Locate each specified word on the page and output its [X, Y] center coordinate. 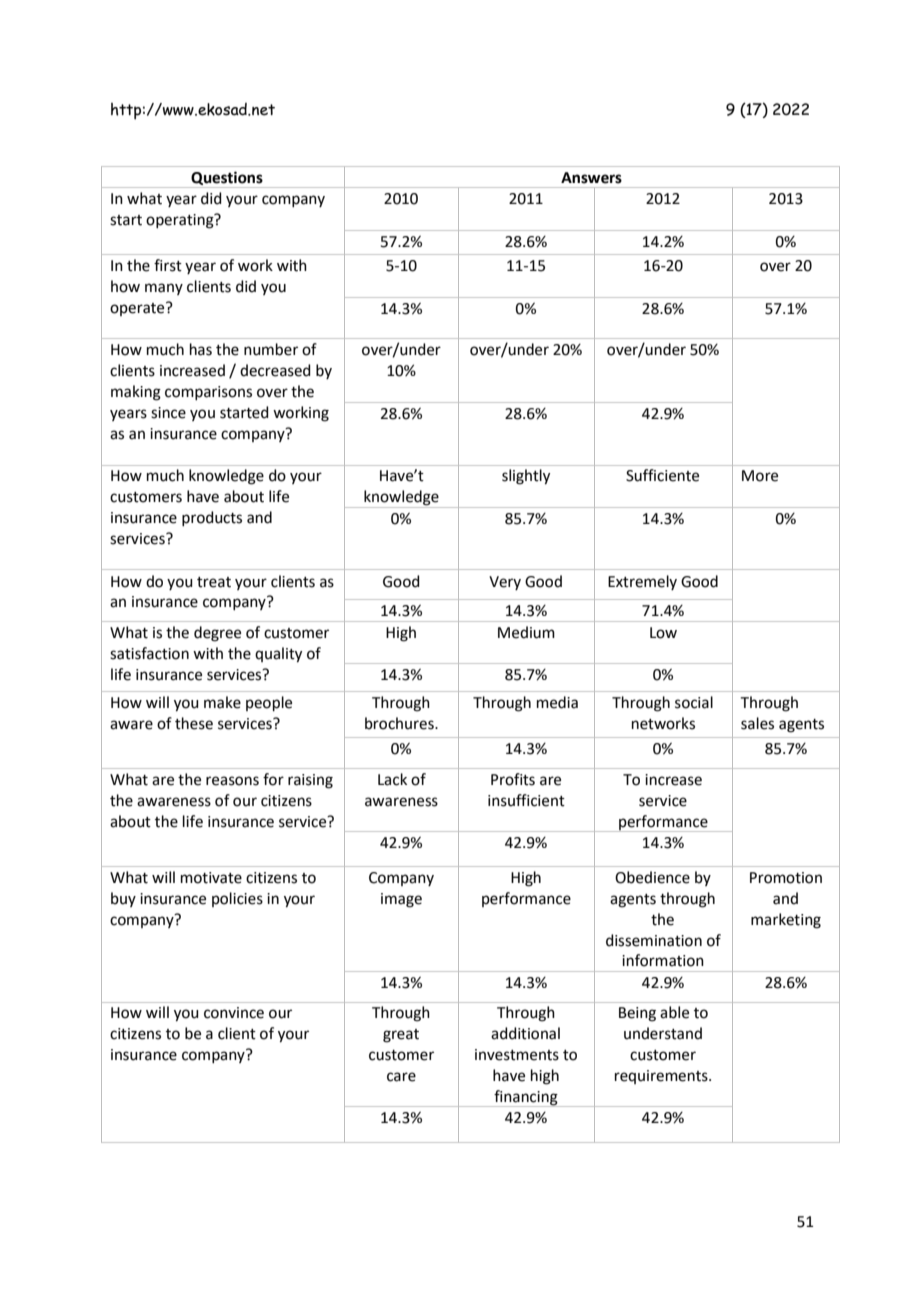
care [401, 1077]
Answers [591, 178]
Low [663, 633]
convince [234, 1013]
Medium [526, 632]
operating [181, 221]
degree [217, 634]
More [760, 476]
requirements [662, 1077]
